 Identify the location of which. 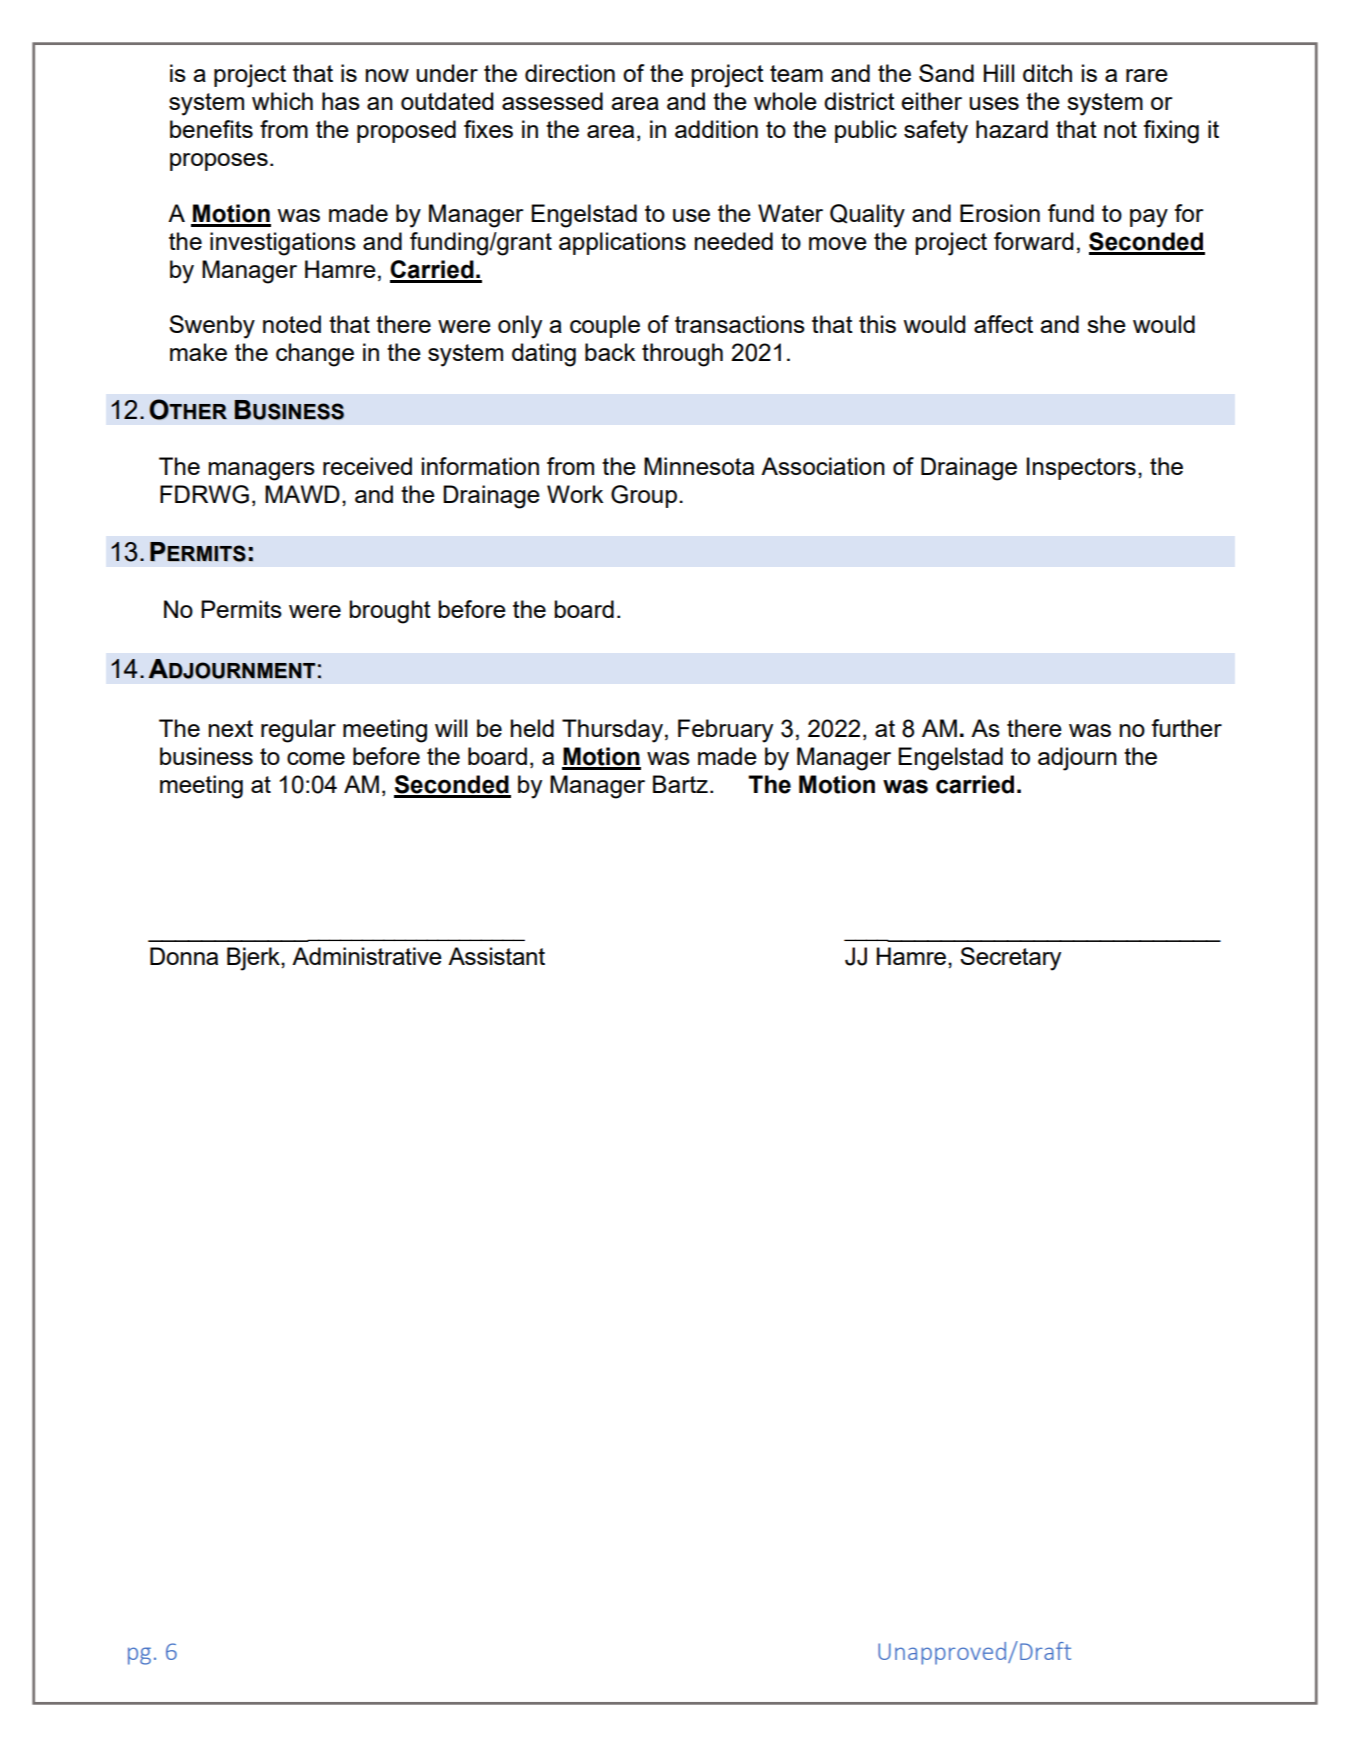
(282, 101).
